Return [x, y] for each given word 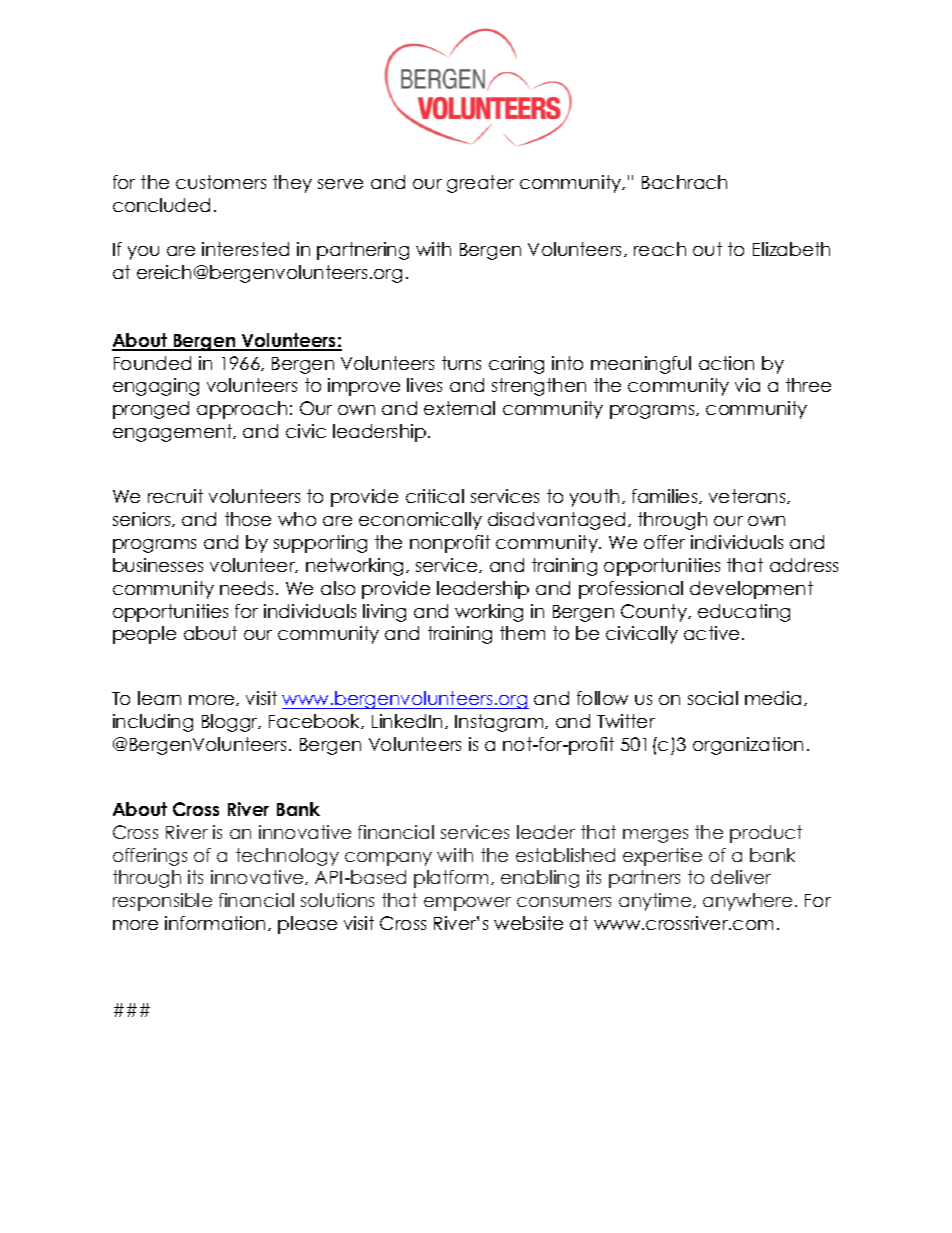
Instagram [500, 723]
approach [242, 410]
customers [221, 182]
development [751, 590]
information [215, 923]
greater [480, 184]
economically [420, 521]
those [248, 519]
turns [461, 363]
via [747, 385]
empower [467, 904]
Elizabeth [791, 249]
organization [748, 746]
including [153, 723]
